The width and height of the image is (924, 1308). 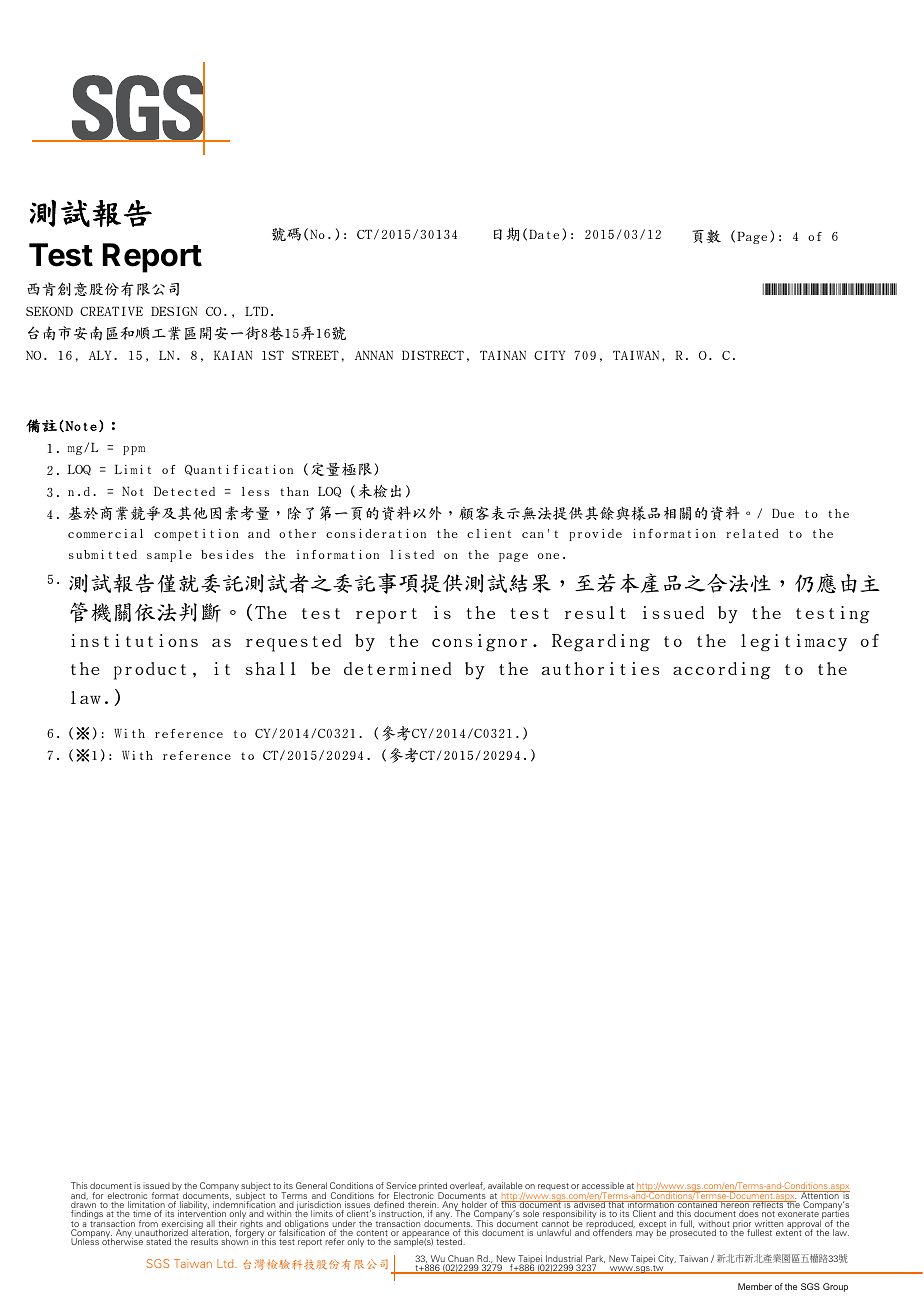 I want to click on General, so click(x=311, y=1185).
